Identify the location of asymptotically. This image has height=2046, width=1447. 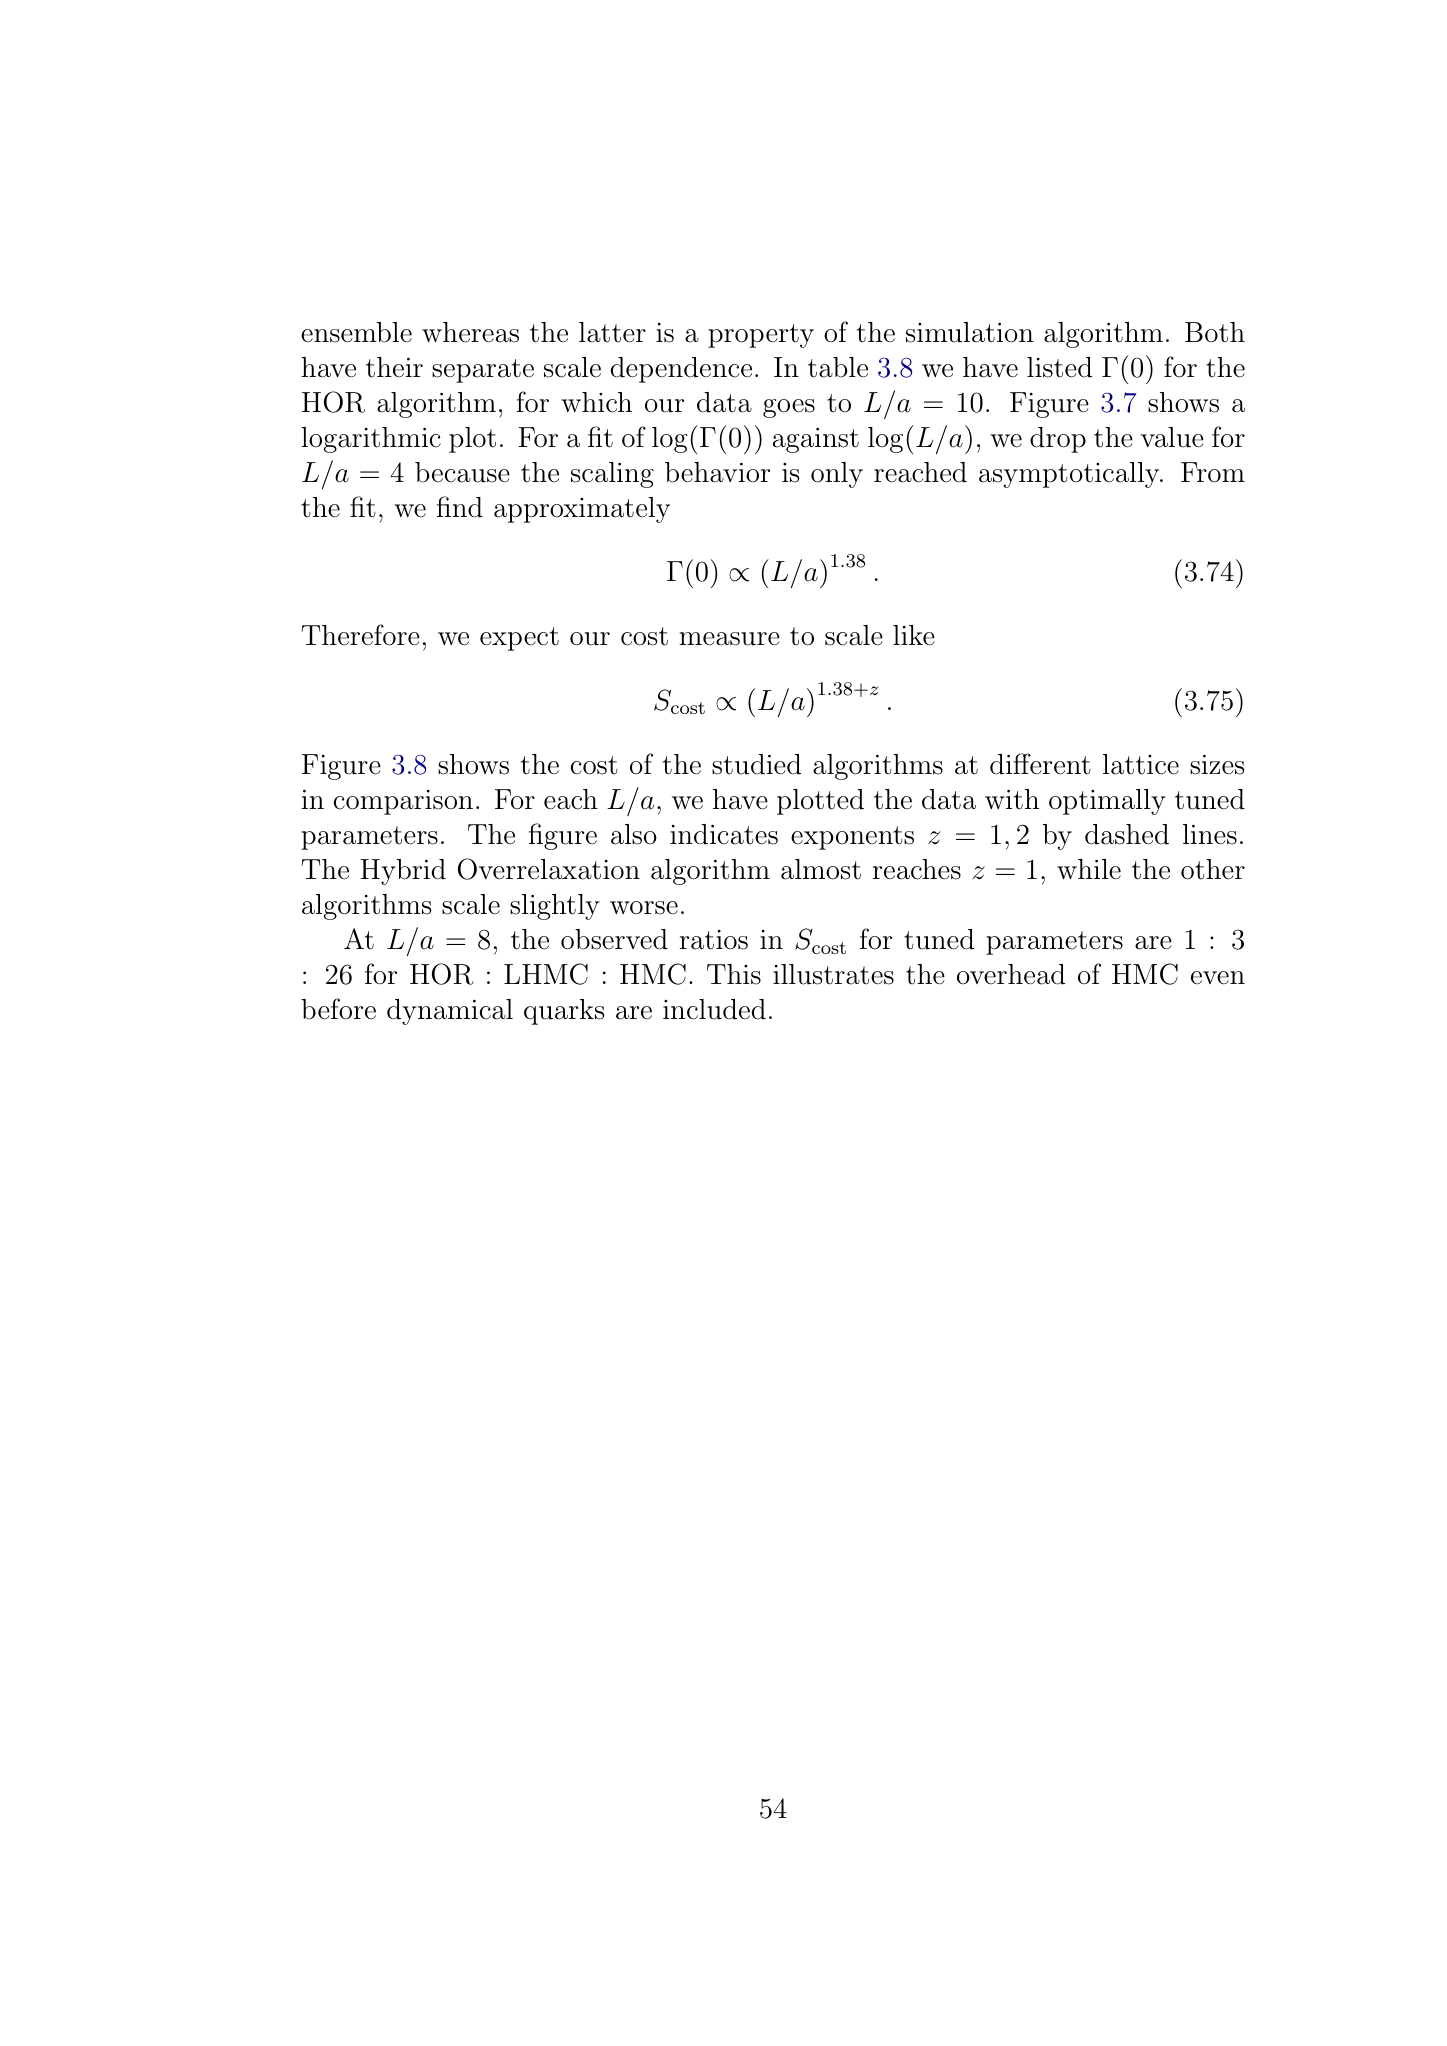
(1070, 475).
